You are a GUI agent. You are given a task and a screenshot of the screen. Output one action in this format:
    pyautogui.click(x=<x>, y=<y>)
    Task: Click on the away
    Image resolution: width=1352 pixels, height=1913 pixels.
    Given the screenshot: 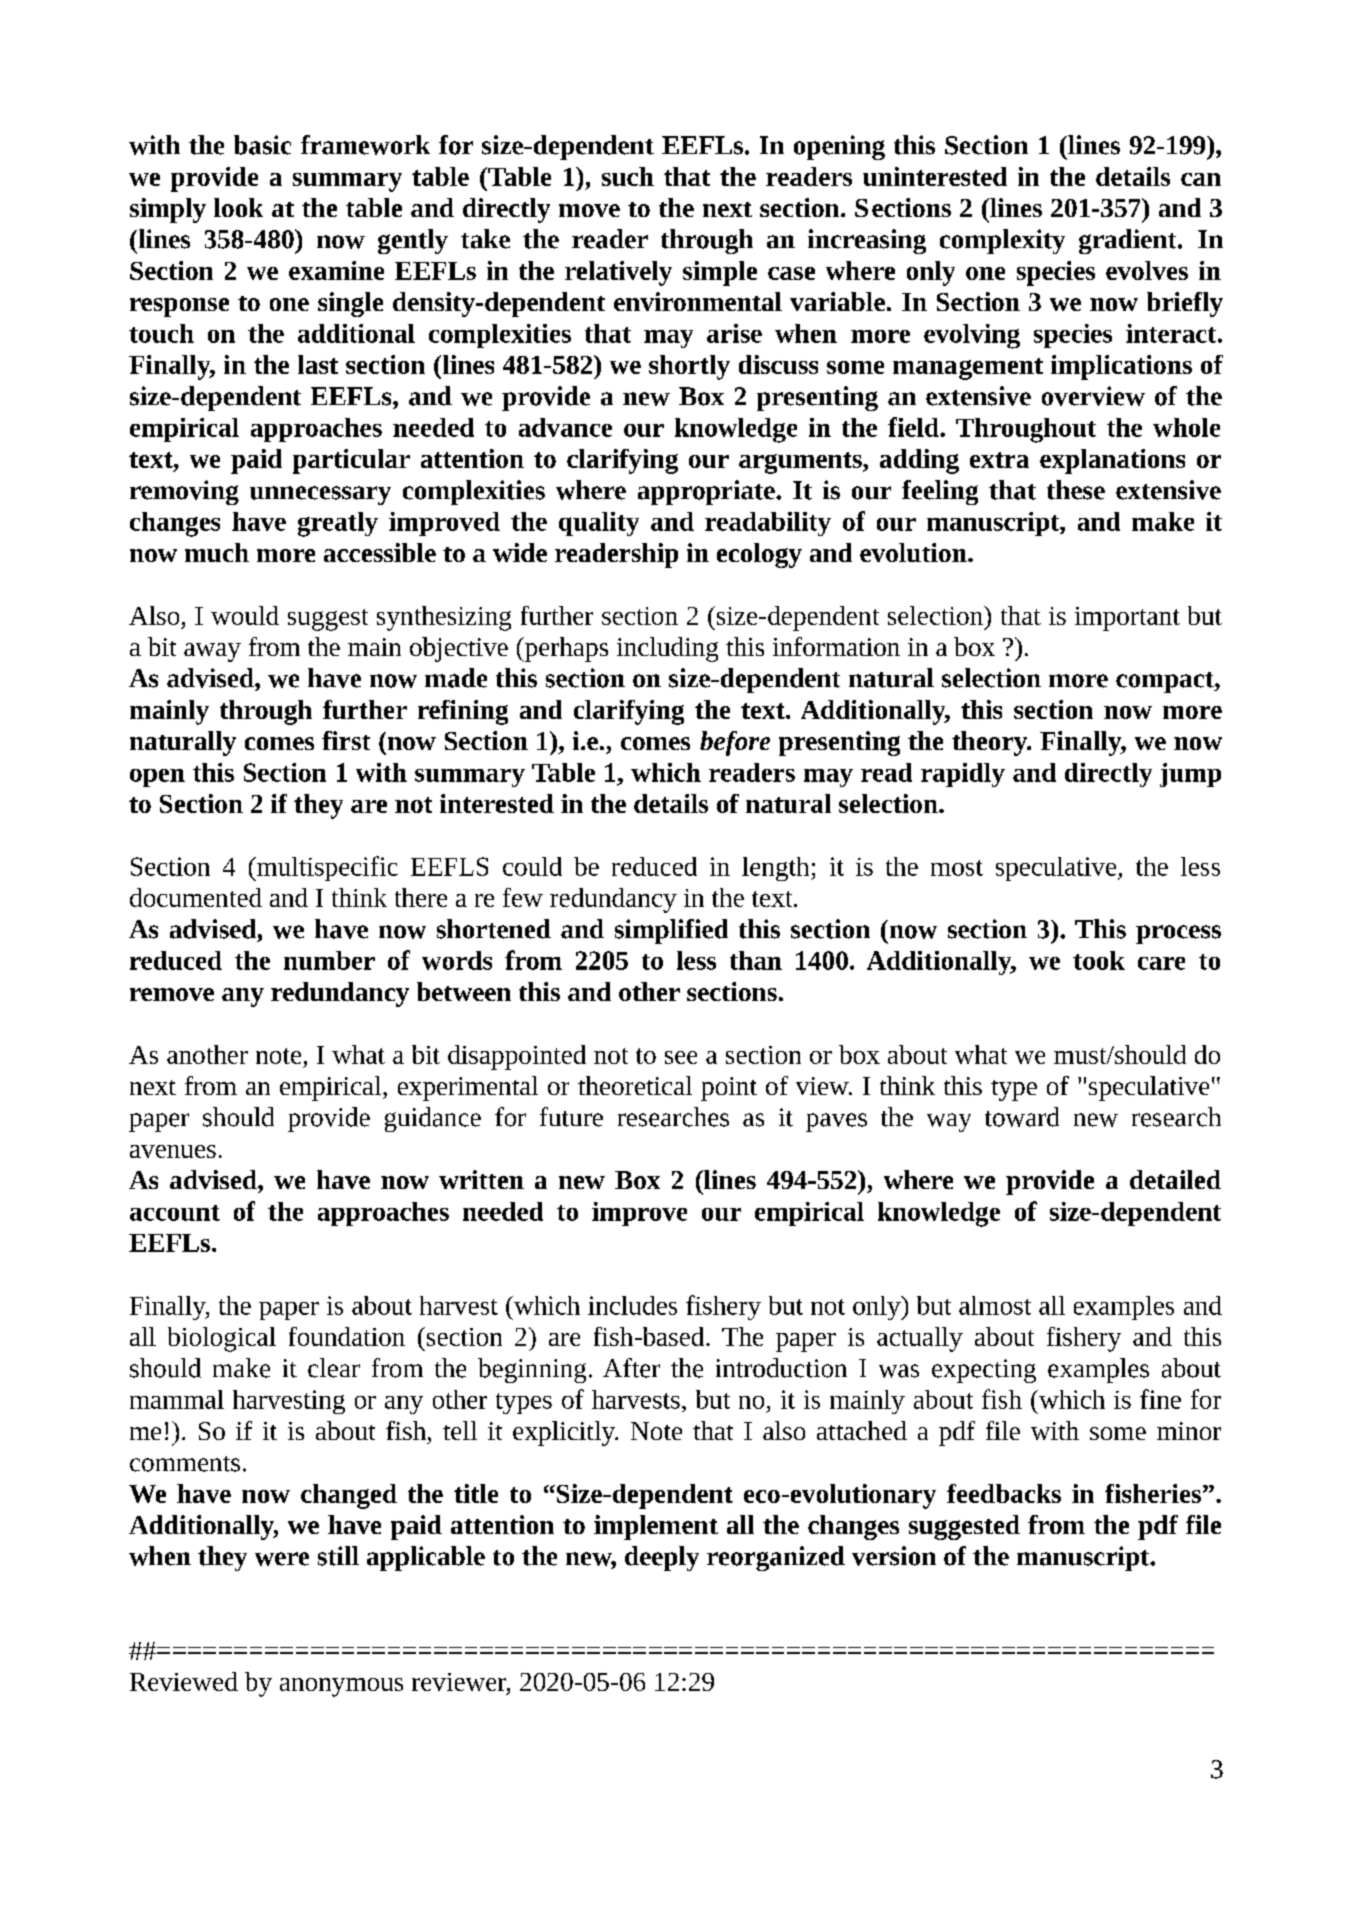 What is the action you would take?
    pyautogui.click(x=212, y=652)
